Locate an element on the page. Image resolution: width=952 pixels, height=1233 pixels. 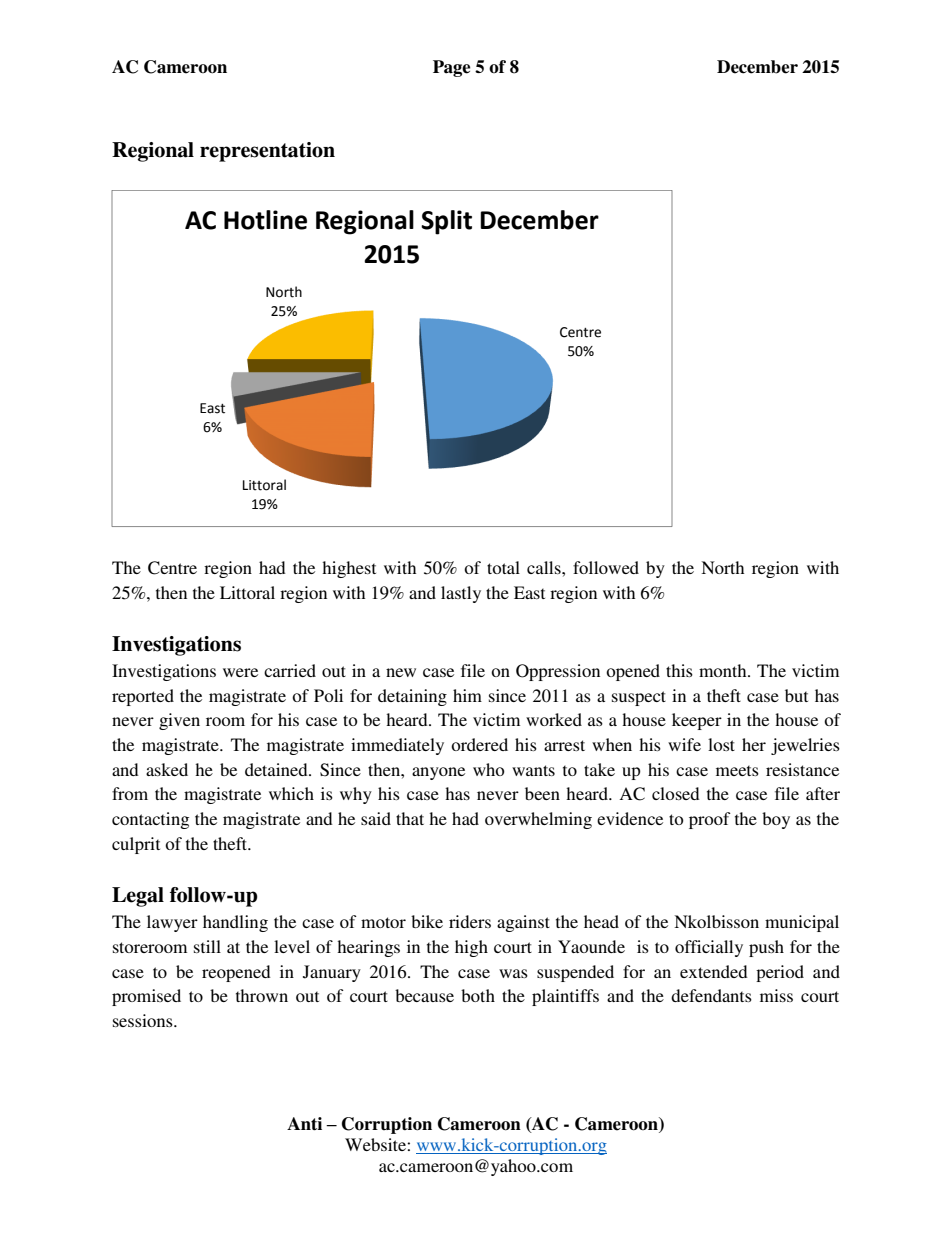
Split is located at coordinates (446, 222).
